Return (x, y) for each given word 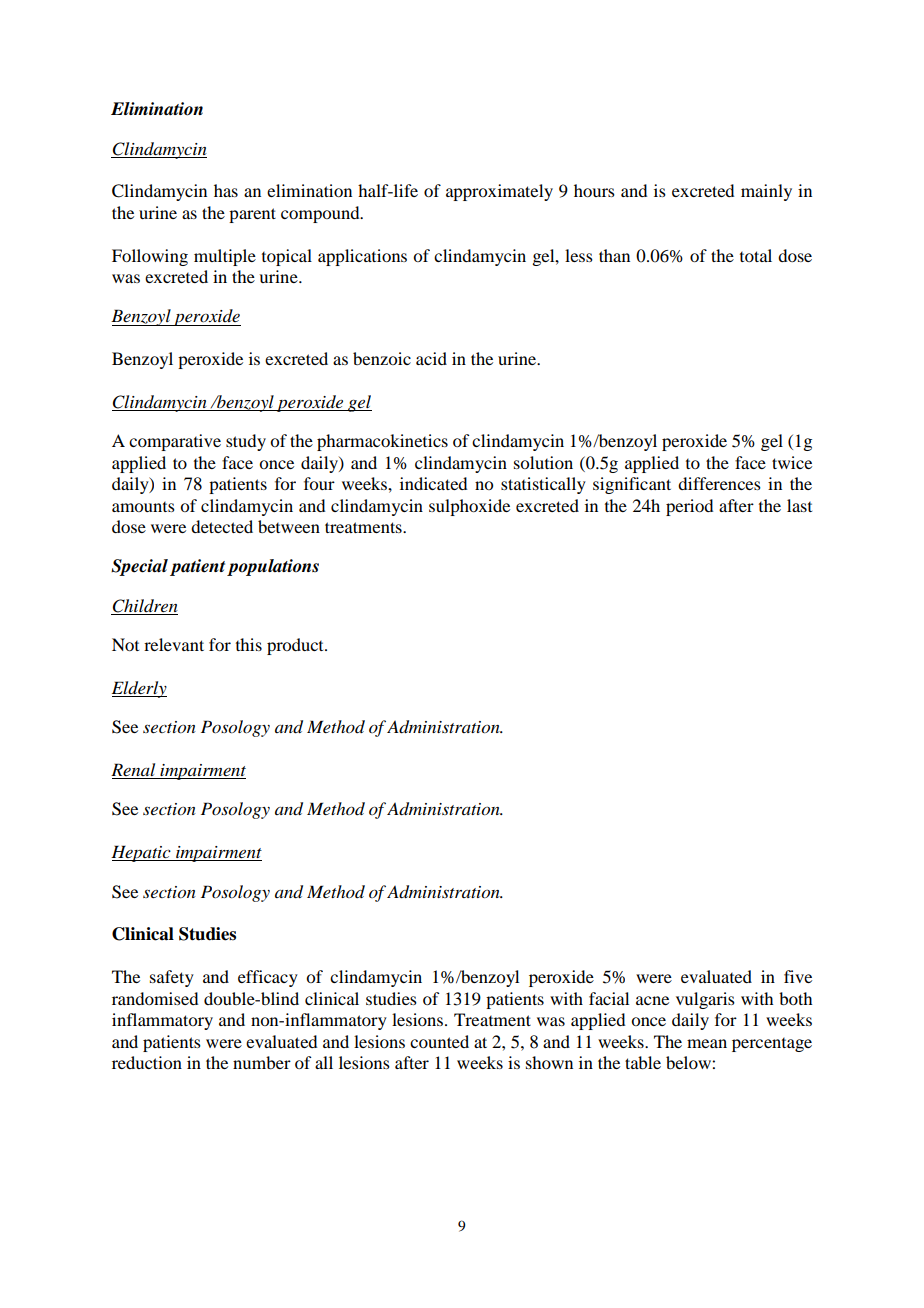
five (798, 976)
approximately (499, 192)
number (262, 1062)
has (226, 190)
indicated (433, 483)
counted (439, 1041)
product (296, 646)
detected (222, 526)
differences (719, 483)
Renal (134, 771)
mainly (766, 192)
